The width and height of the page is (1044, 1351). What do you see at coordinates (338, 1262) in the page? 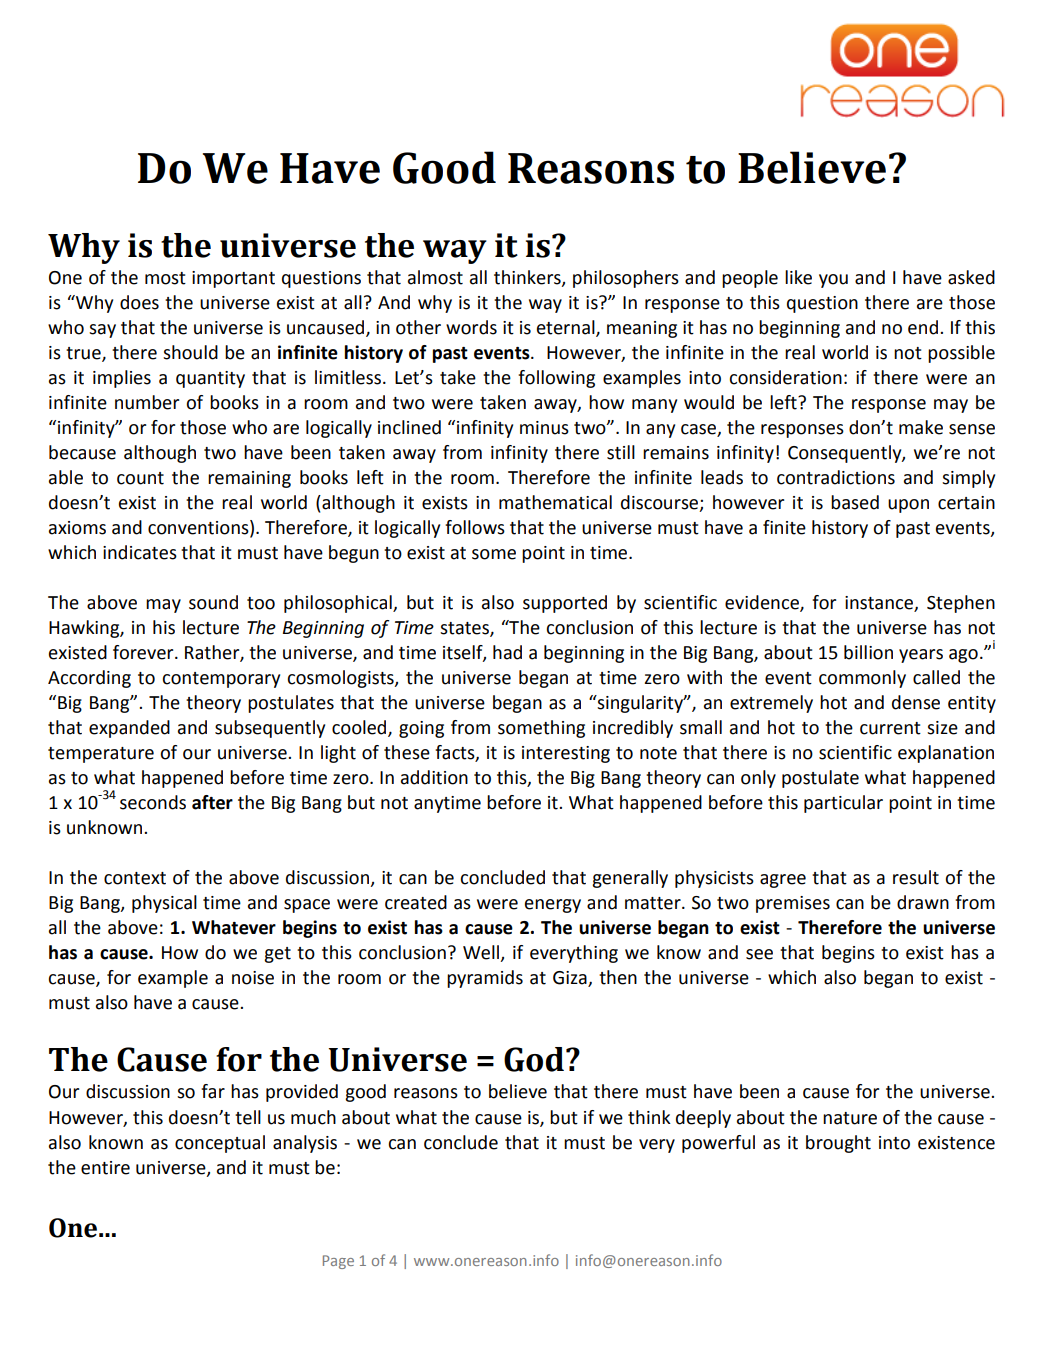
I see `Page` at bounding box center [338, 1262].
